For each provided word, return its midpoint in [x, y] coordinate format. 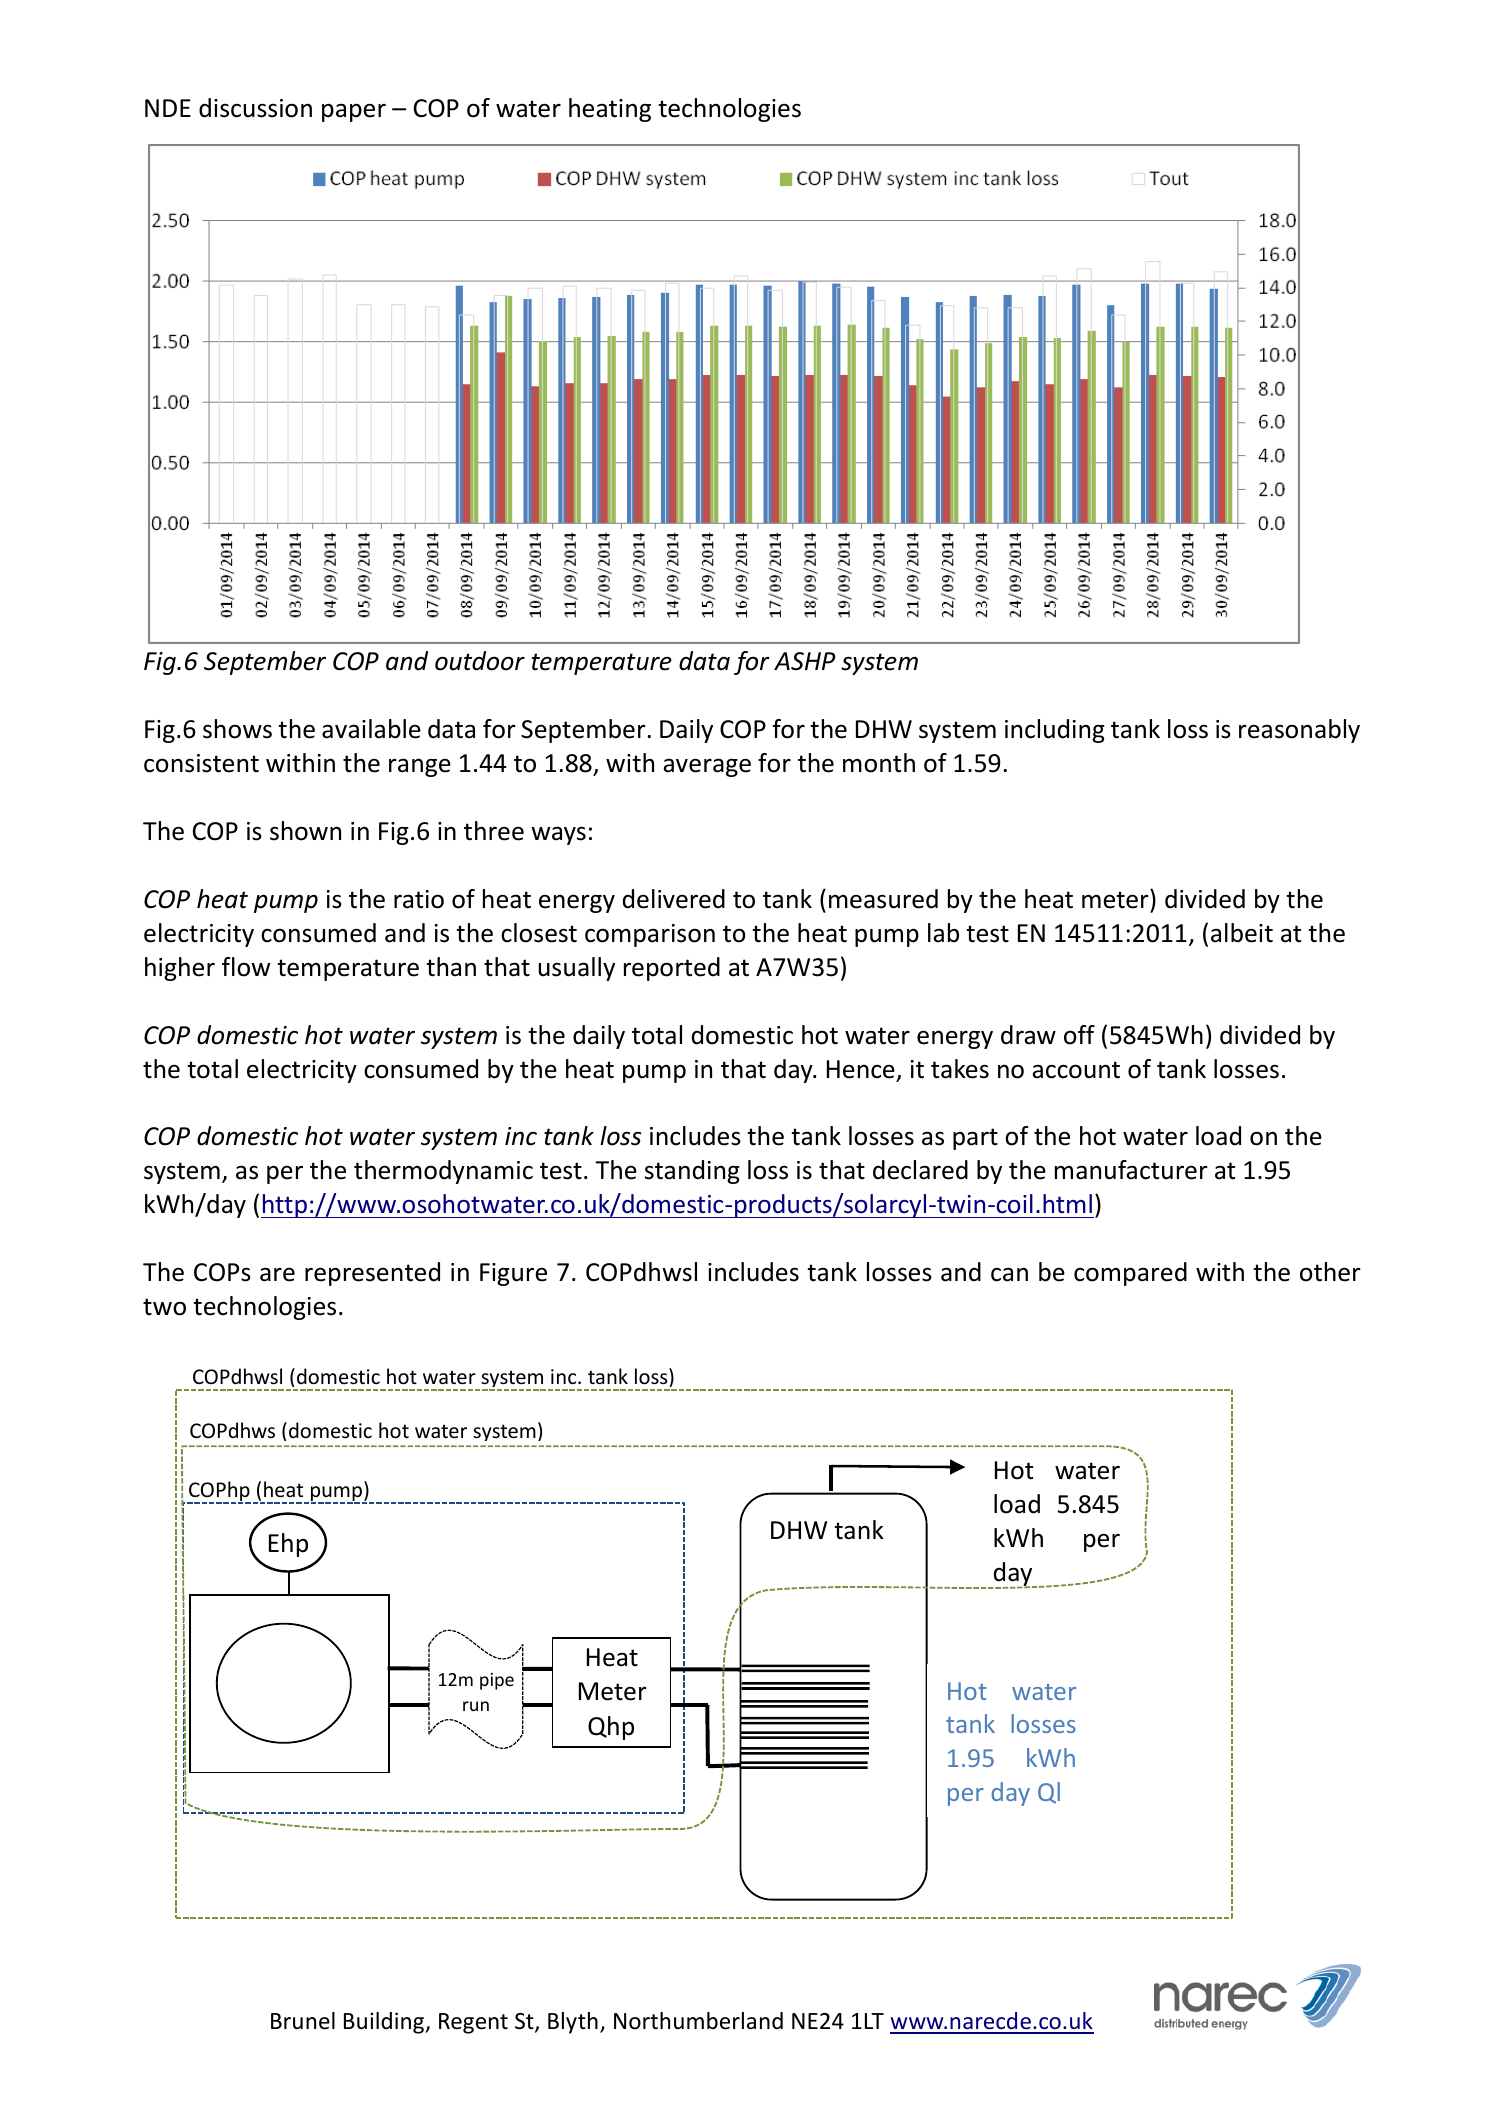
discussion [255, 108]
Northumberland [698, 2021]
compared [1130, 1274]
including [1055, 731]
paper [354, 112]
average [707, 767]
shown [305, 831]
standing [692, 1172]
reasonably [1299, 731]
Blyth [573, 2023]
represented [372, 1274]
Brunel [303, 2021]
